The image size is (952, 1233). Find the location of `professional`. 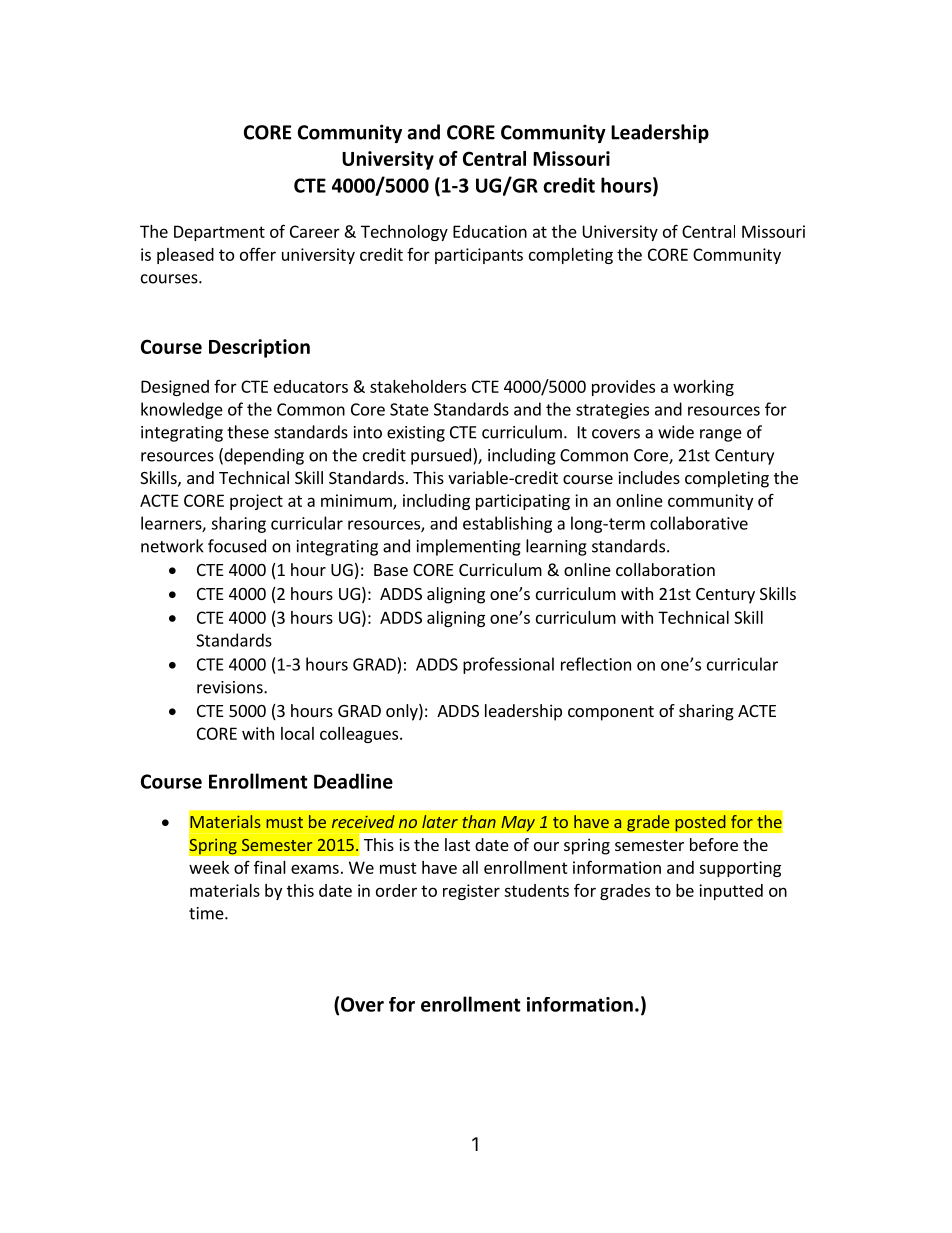

professional is located at coordinates (508, 665).
